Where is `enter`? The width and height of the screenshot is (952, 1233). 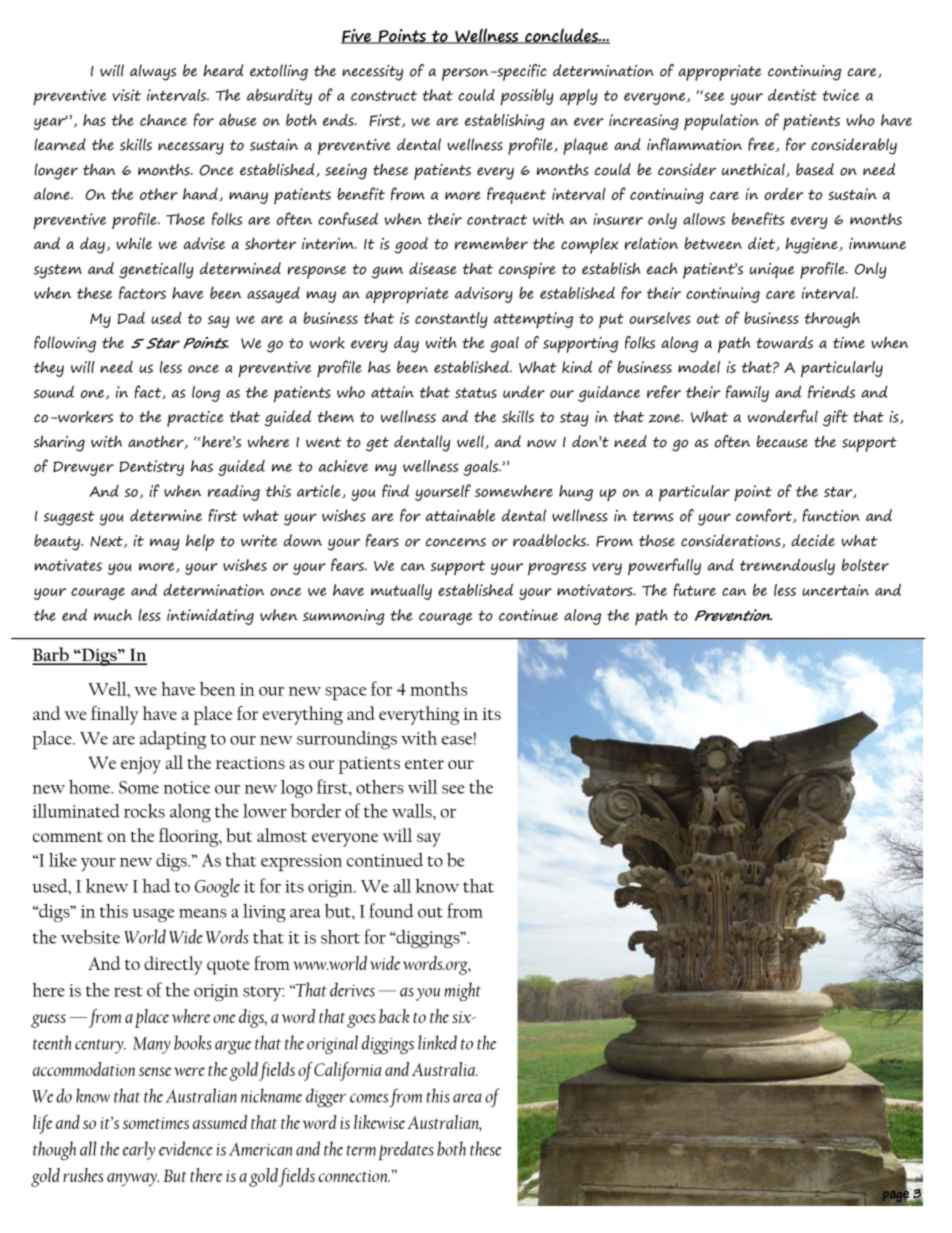 enter is located at coordinates (424, 764).
